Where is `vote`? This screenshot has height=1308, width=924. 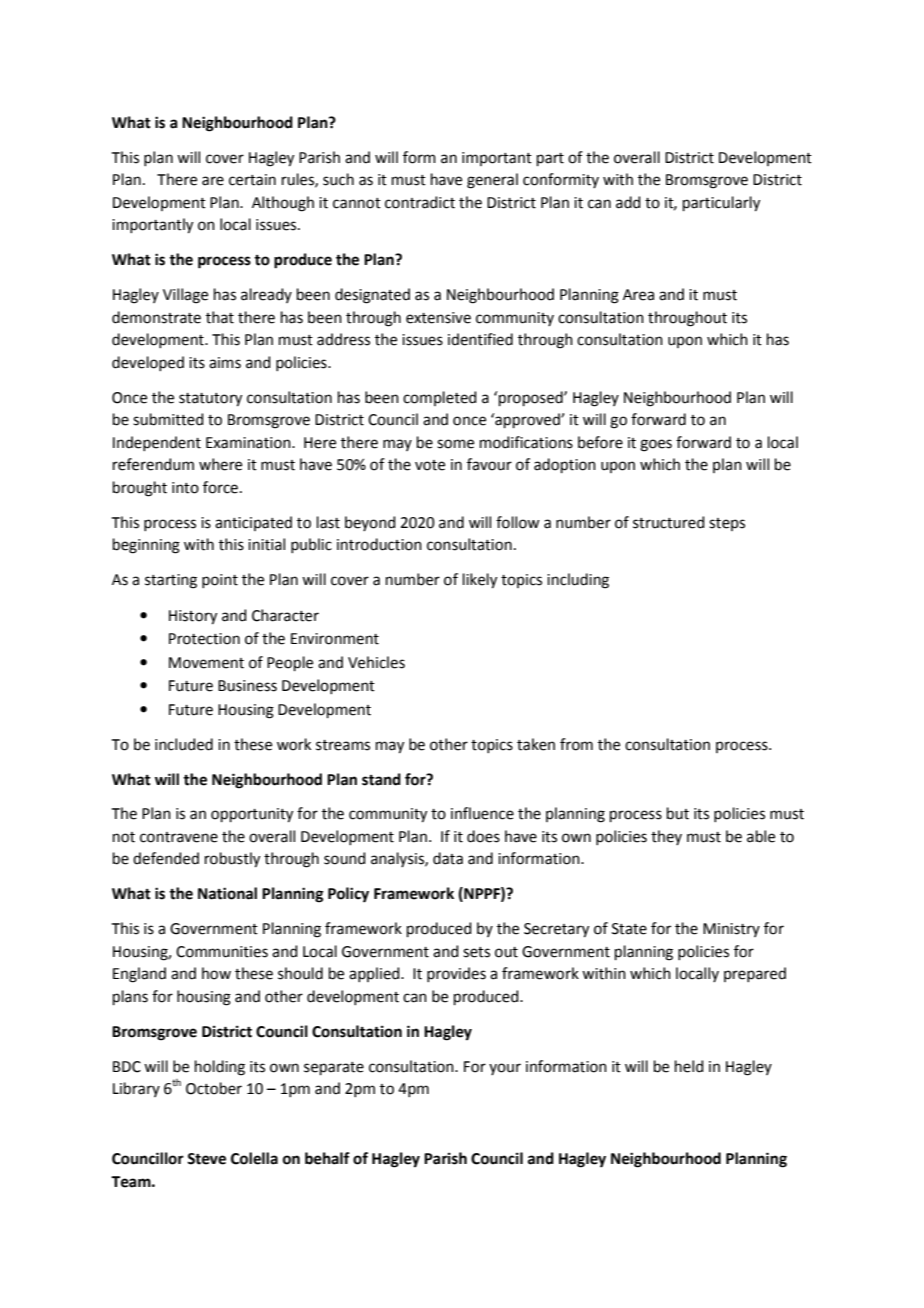 vote is located at coordinates (430, 465).
